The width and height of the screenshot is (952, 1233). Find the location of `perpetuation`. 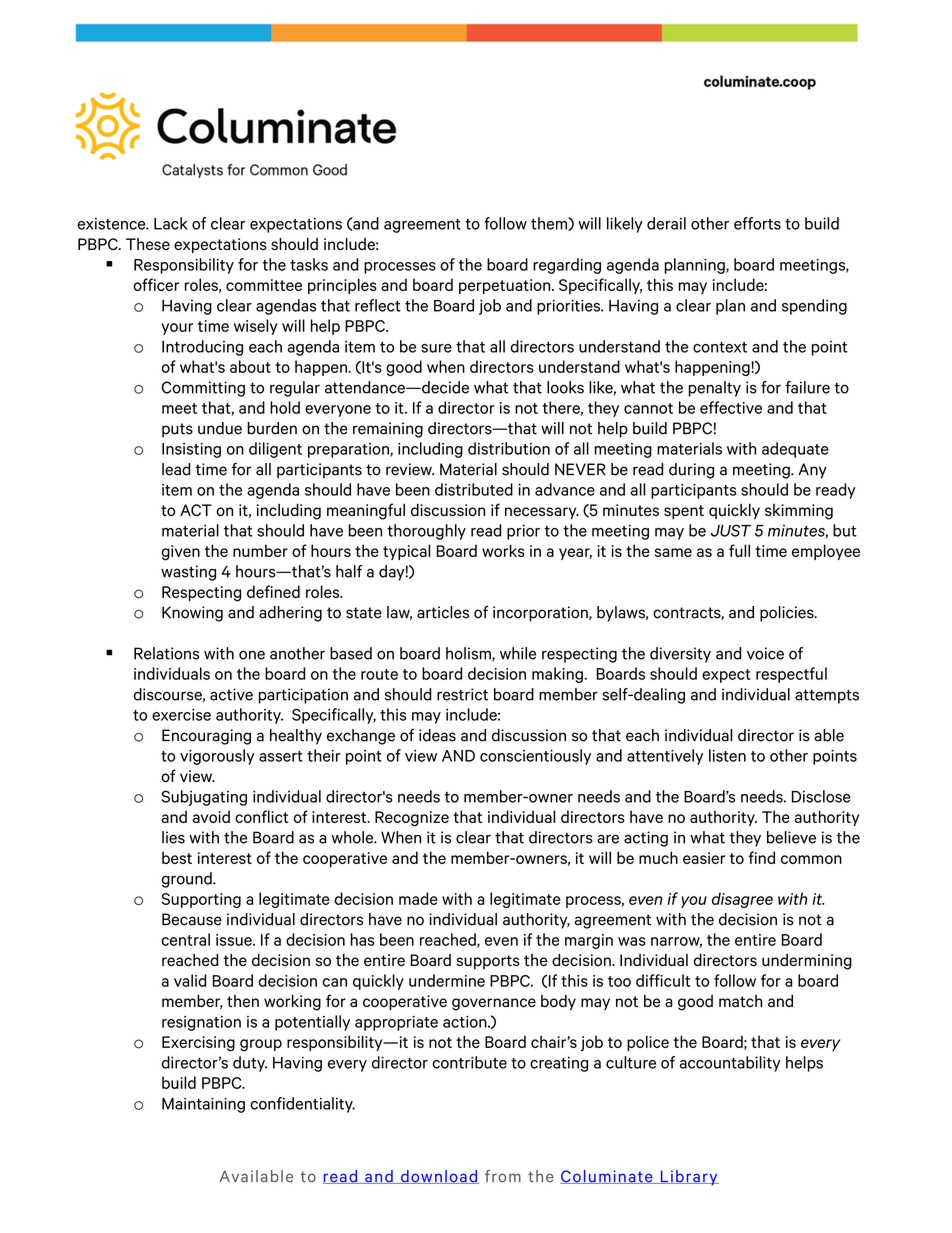

perpetuation is located at coordinates (506, 286).
